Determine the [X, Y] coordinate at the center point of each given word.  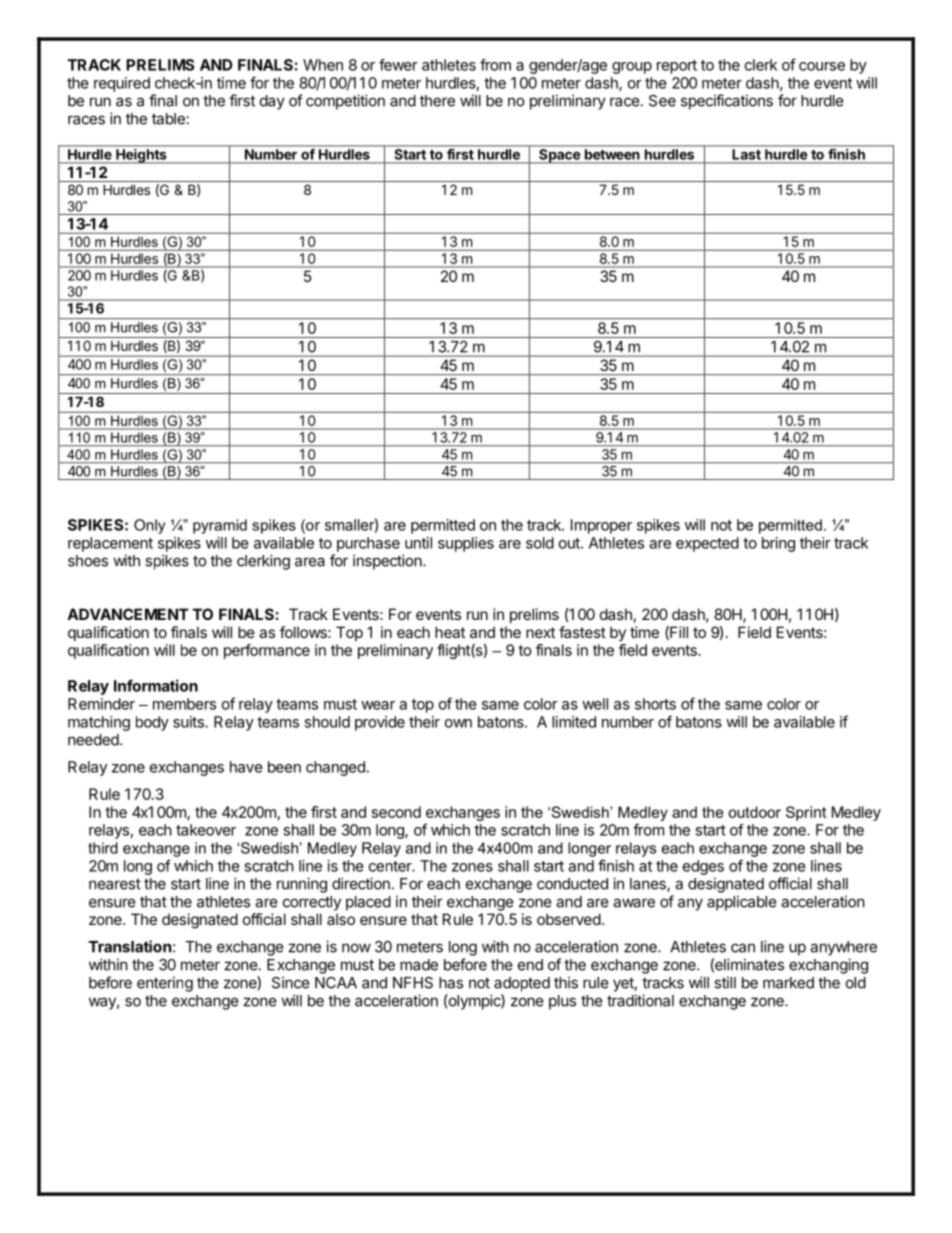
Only [149, 526]
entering [165, 984]
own [458, 723]
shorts [655, 704]
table [168, 119]
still [725, 982]
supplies [466, 544]
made [419, 965]
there [437, 101]
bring [778, 544]
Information [156, 685]
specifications [727, 102]
